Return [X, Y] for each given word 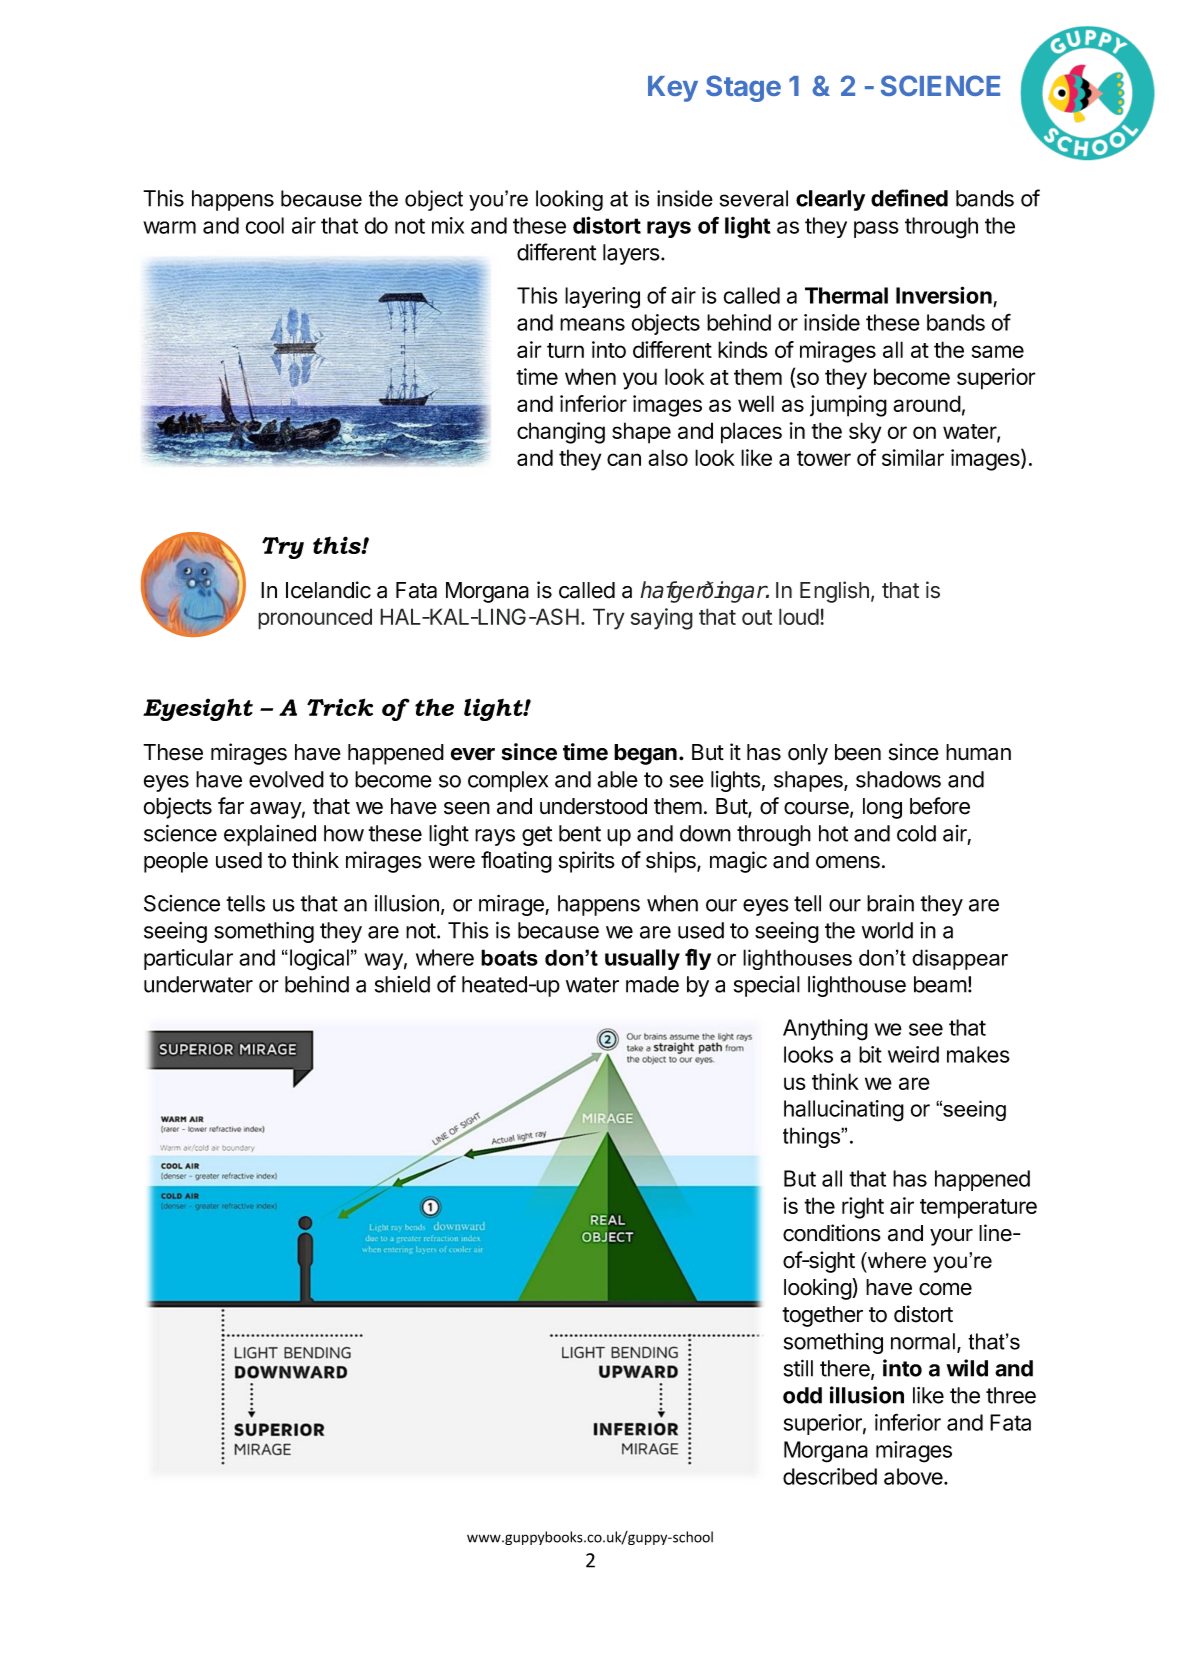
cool [264, 225]
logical [319, 960]
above [914, 1476]
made [652, 984]
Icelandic [328, 590]
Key [673, 89]
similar [913, 457]
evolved [286, 779]
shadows [898, 779]
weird [913, 1054]
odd [802, 1395]
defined [909, 198]
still [798, 1368]
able [617, 779]
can [624, 459]
